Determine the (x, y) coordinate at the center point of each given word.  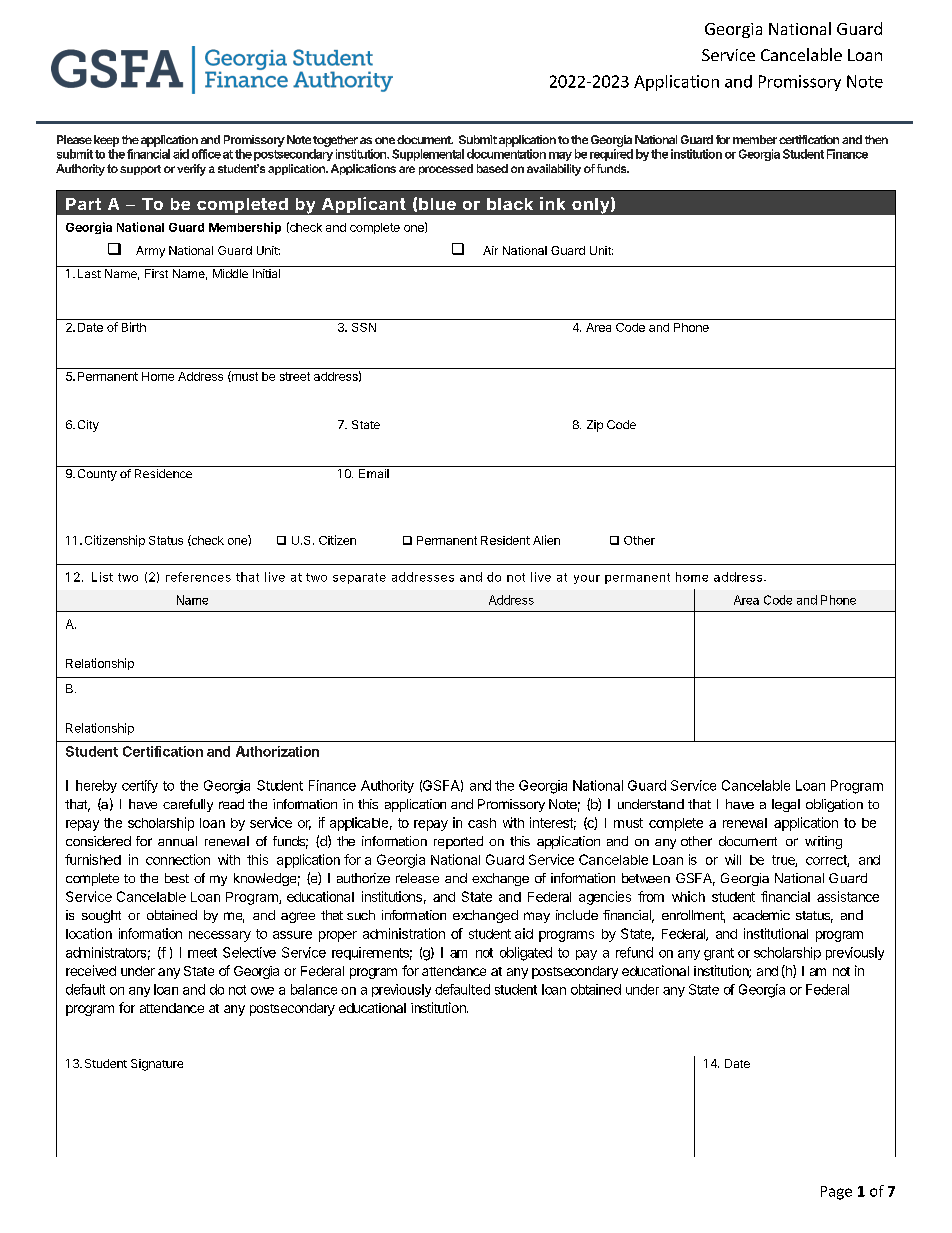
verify (191, 170)
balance (314, 989)
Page (836, 1193)
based (492, 168)
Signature (157, 1065)
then (876, 139)
